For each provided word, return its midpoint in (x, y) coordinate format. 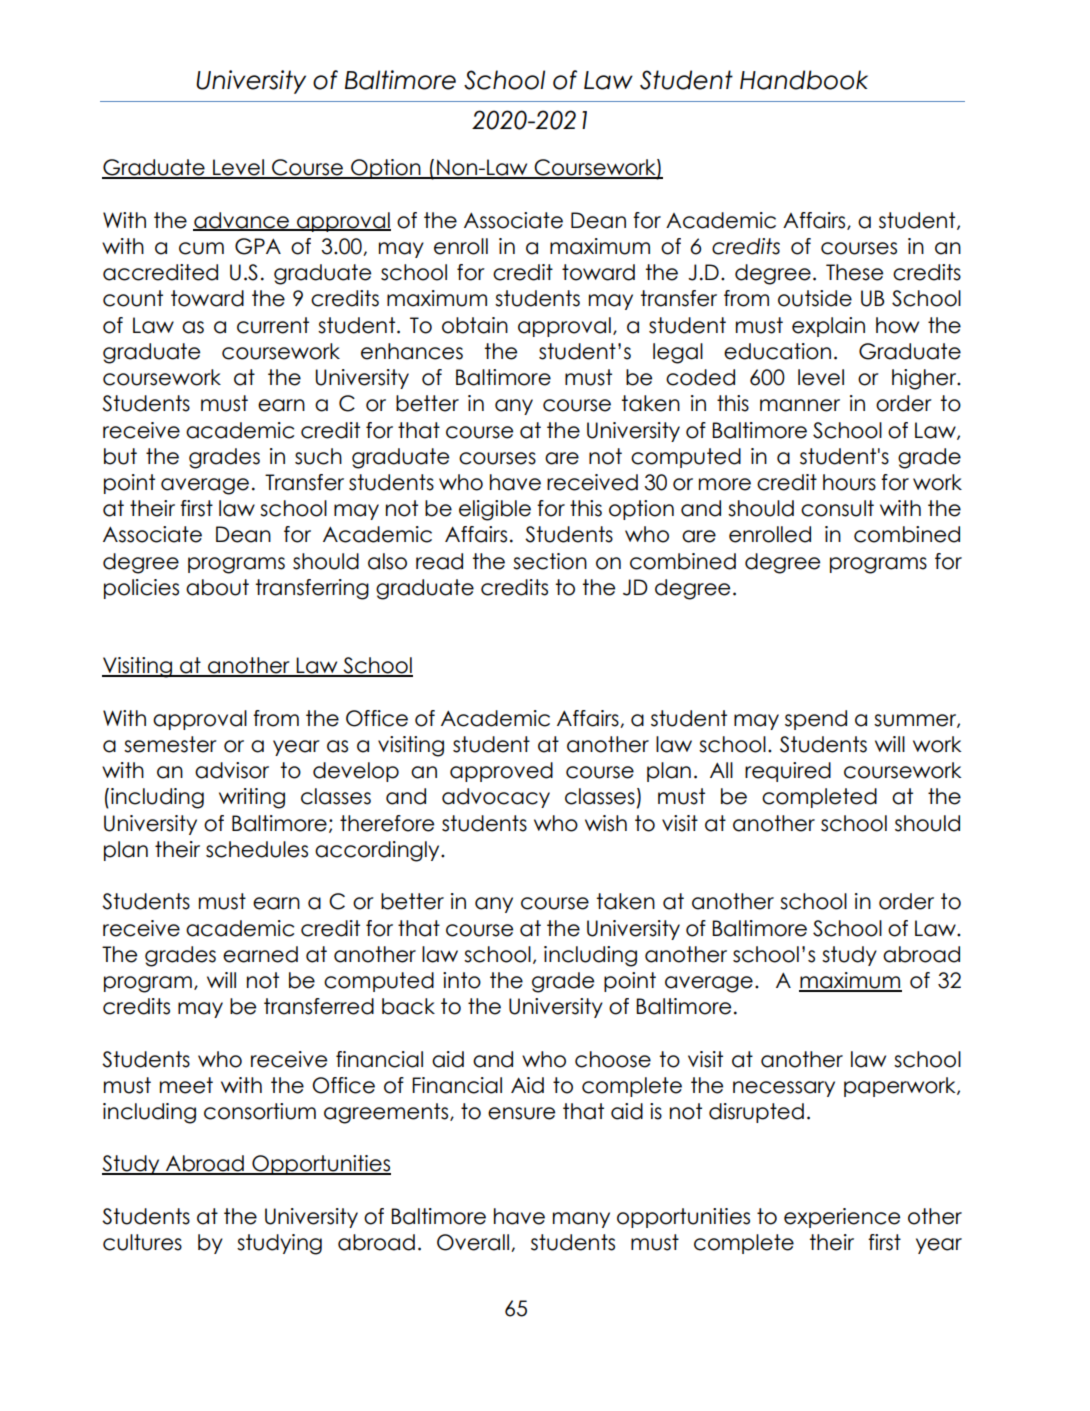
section (550, 561)
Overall (474, 1243)
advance (242, 221)
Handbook (804, 80)
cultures (142, 1242)
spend (816, 720)
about (217, 587)
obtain (475, 325)
